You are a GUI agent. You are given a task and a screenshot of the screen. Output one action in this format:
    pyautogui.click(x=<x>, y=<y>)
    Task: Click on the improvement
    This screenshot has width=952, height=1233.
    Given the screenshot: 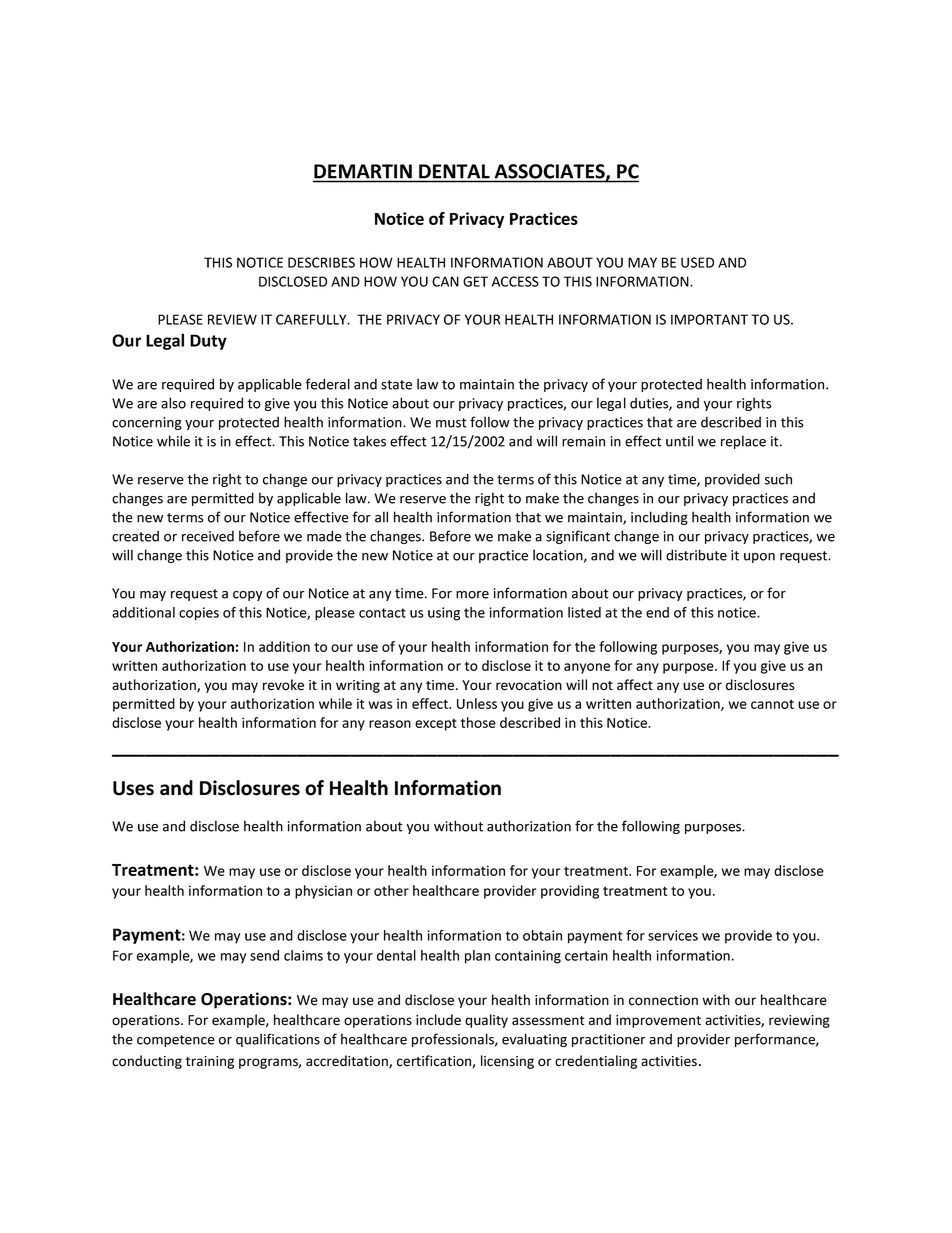 What is the action you would take?
    pyautogui.click(x=658, y=1021)
